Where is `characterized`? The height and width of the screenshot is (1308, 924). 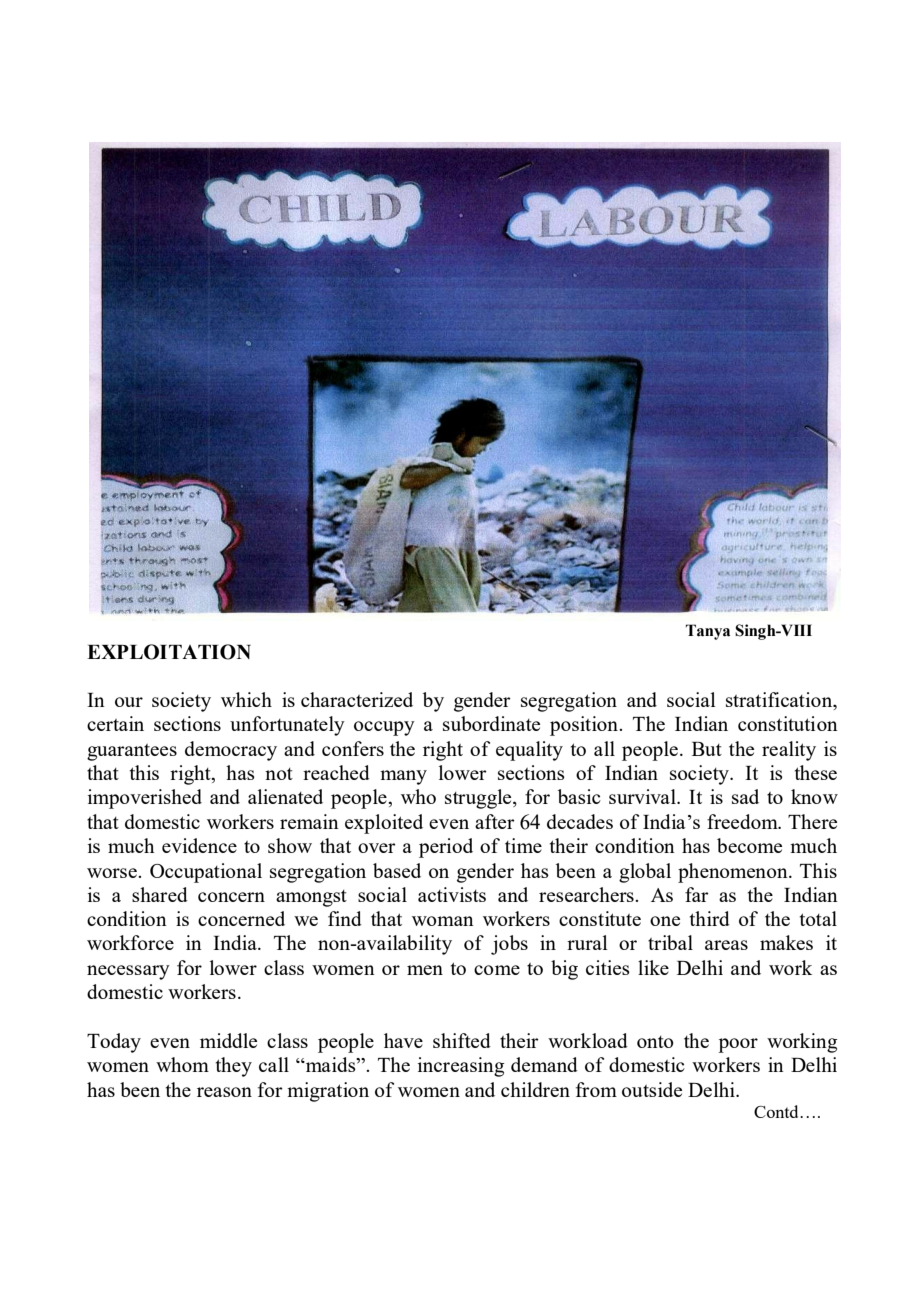
characterized is located at coordinates (357, 699).
